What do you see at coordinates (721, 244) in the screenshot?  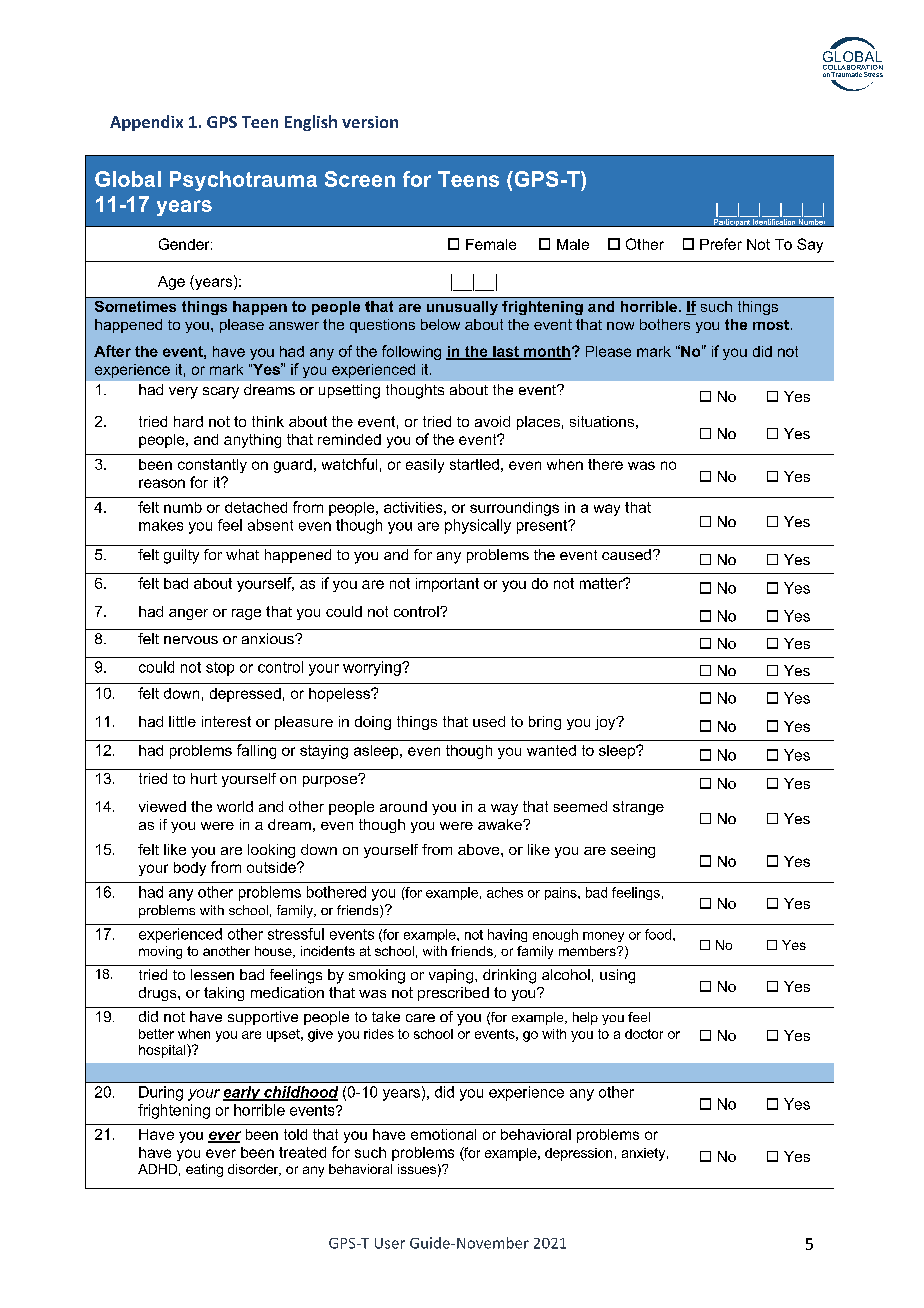 I see `Prefer` at bounding box center [721, 244].
